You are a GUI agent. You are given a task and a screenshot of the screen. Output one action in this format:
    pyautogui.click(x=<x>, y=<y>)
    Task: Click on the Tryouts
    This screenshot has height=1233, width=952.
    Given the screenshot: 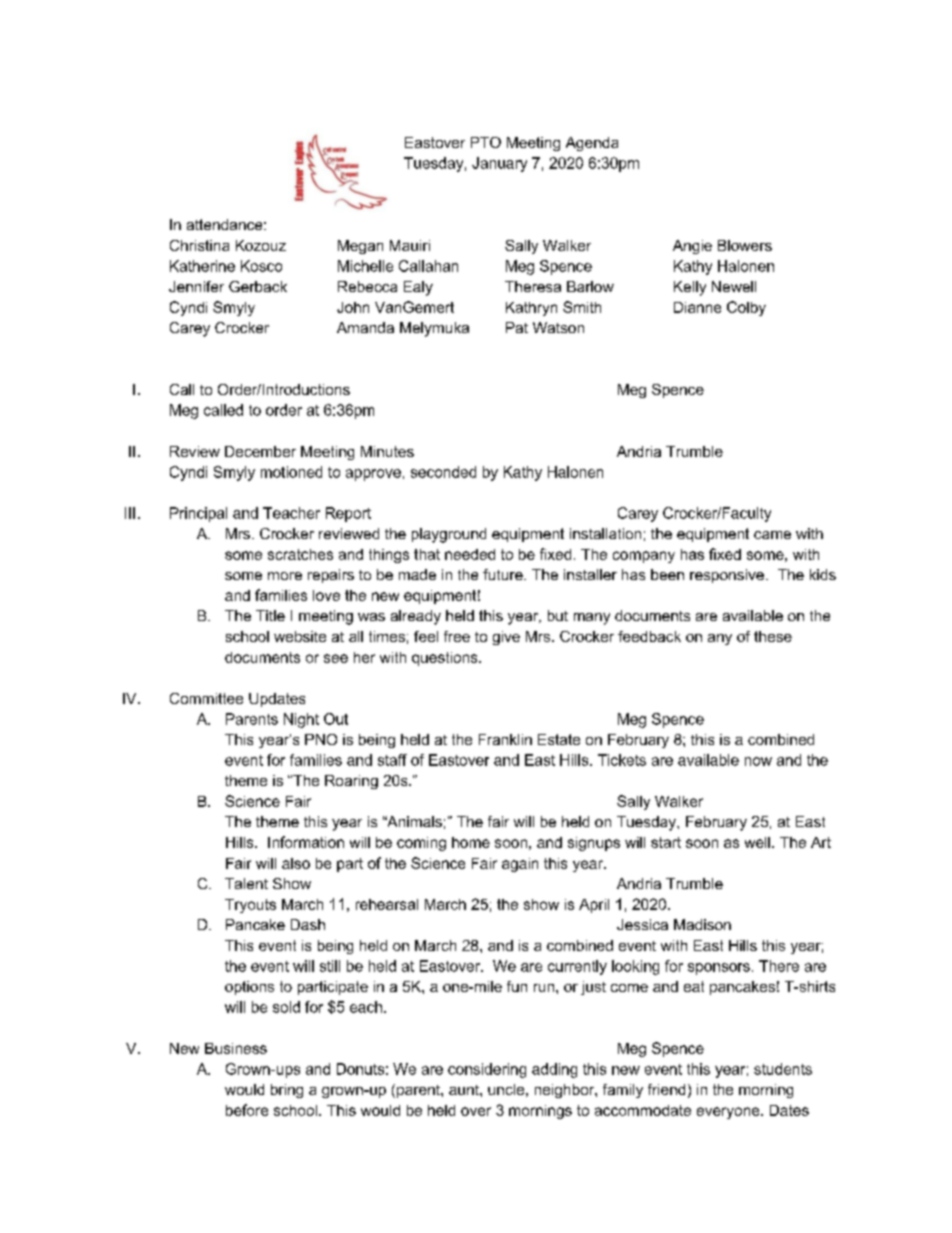 What is the action you would take?
    pyautogui.click(x=250, y=906)
